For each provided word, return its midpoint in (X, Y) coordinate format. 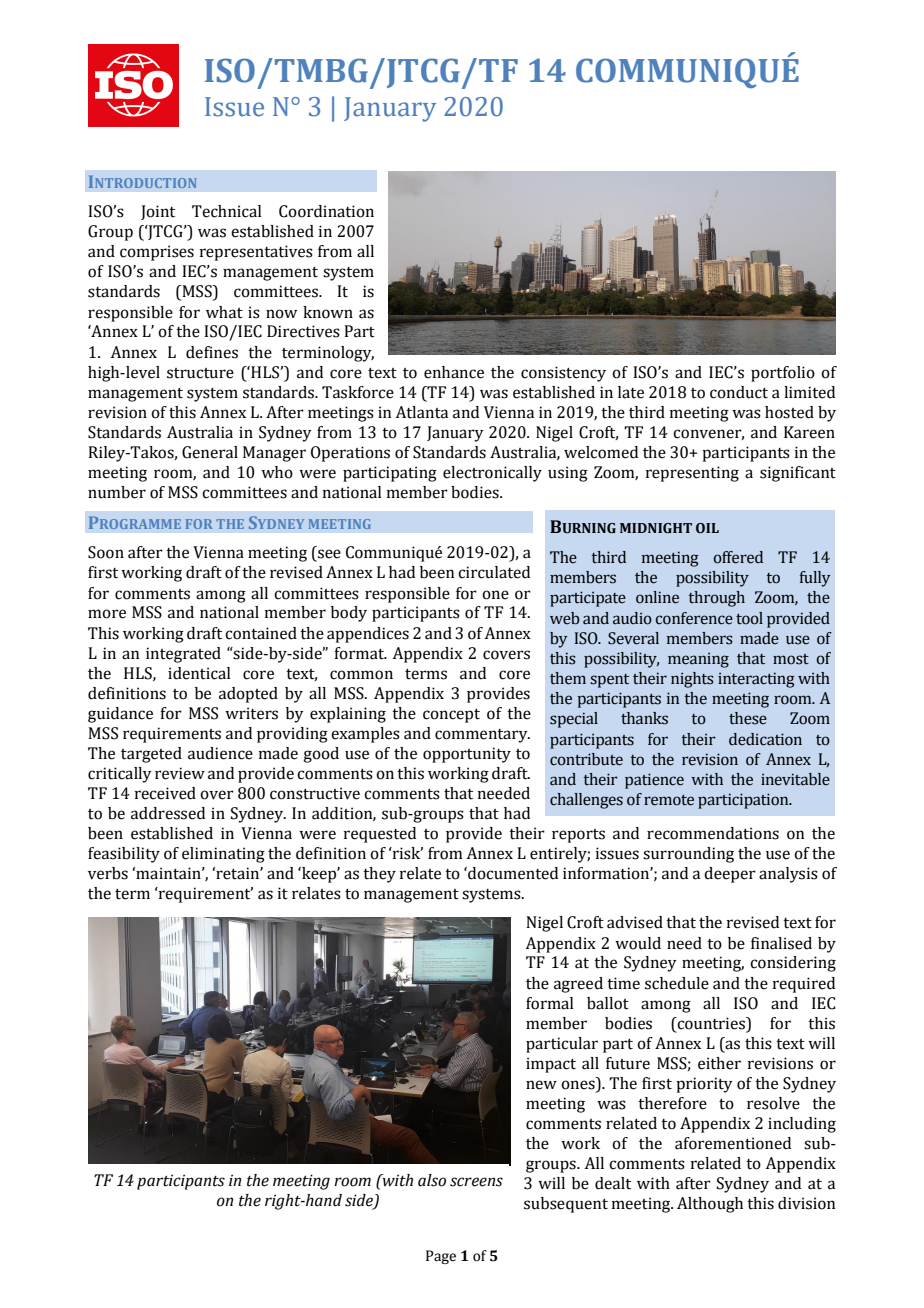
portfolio (783, 374)
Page (441, 1257)
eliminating (223, 855)
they (379, 875)
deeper (730, 875)
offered (738, 557)
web (565, 618)
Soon (106, 552)
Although (710, 1205)
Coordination (326, 211)
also (432, 1180)
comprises (157, 253)
